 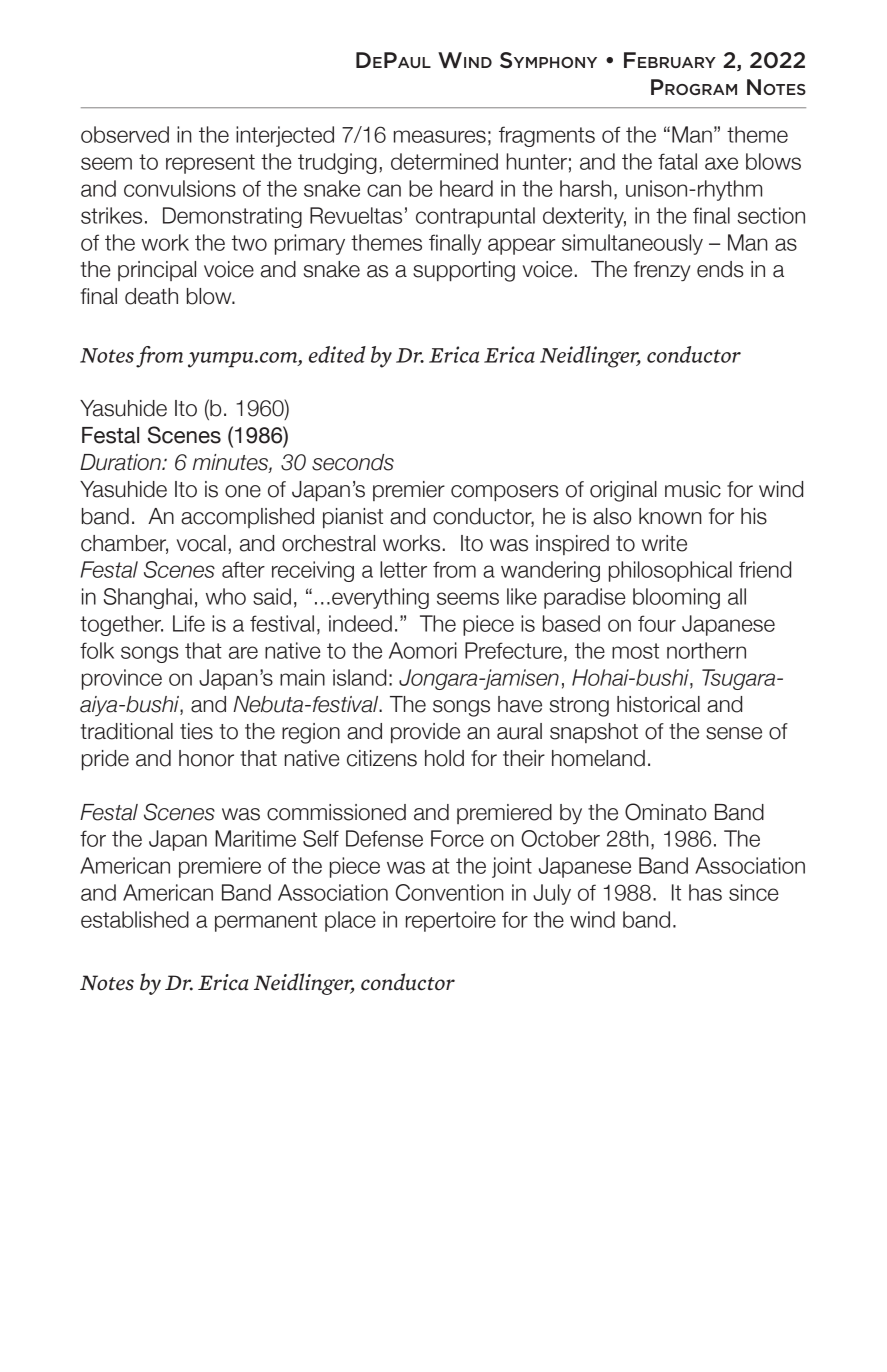 What do you see at coordinates (210, 164) in the screenshot?
I see `represent` at bounding box center [210, 164].
